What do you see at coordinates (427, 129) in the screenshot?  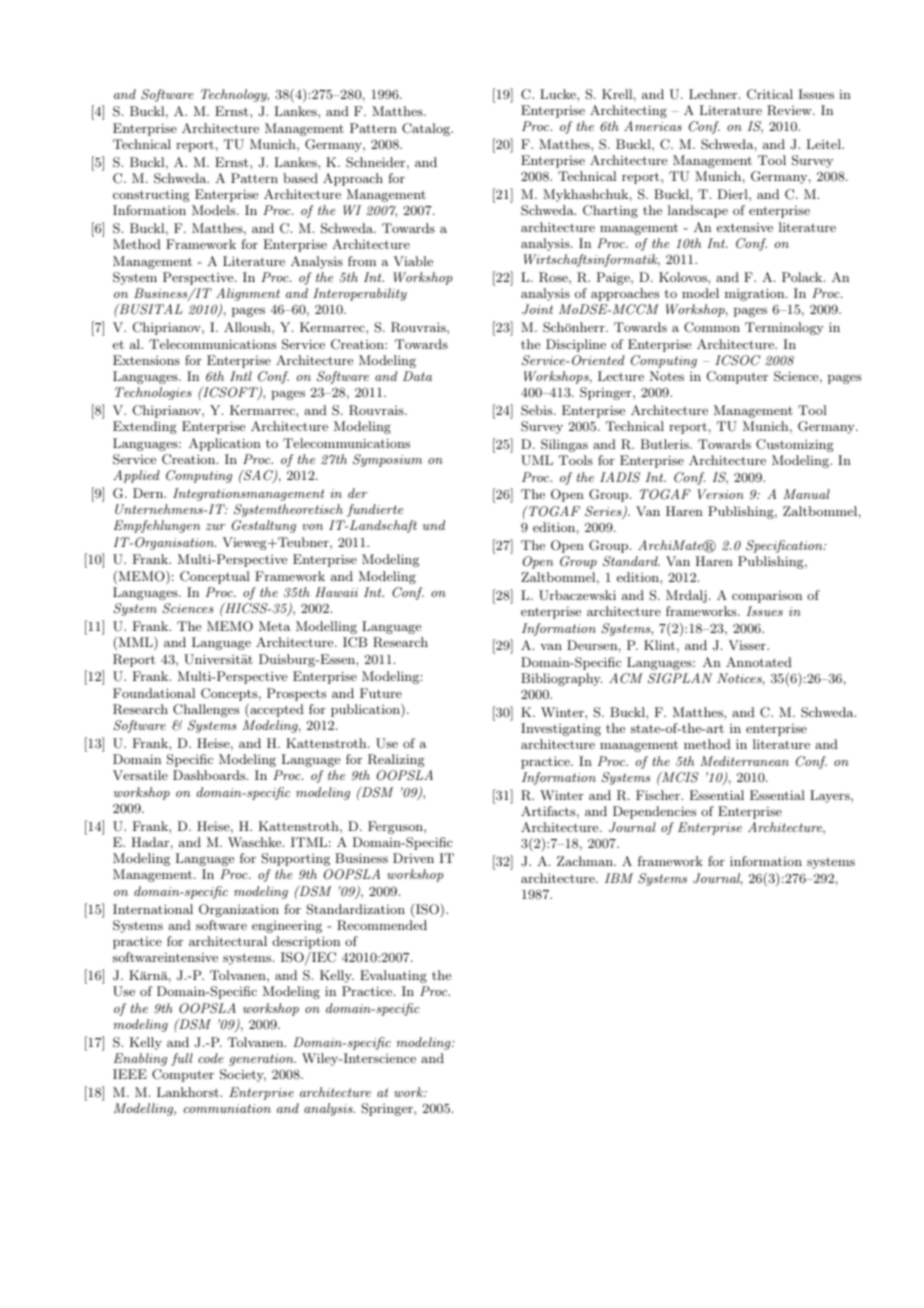 I see `Catalog` at bounding box center [427, 129].
